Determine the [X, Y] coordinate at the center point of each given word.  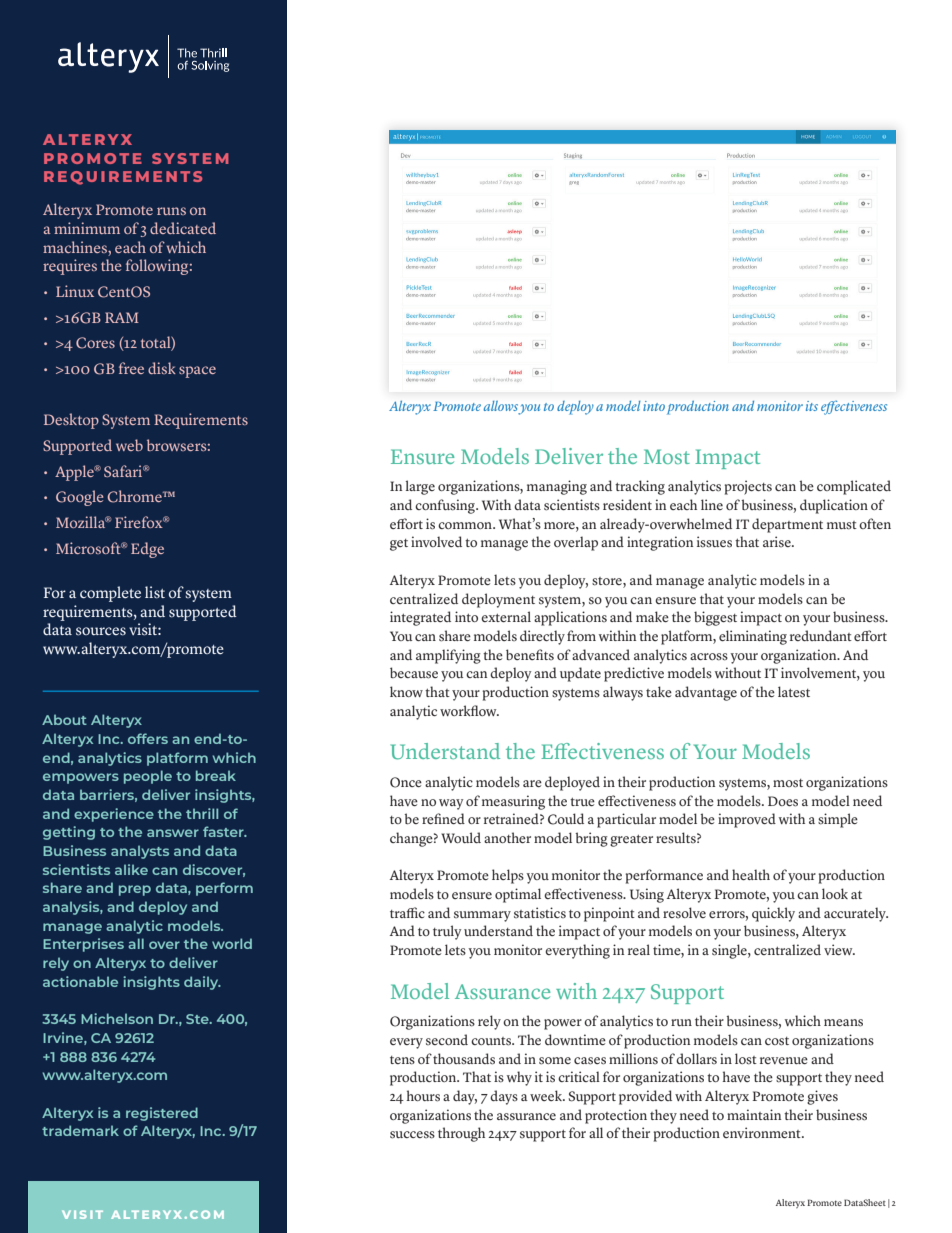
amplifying [448, 656]
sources [101, 631]
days [504, 1097]
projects [748, 487]
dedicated [183, 228]
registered [162, 1114]
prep [135, 890]
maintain [754, 1114]
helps [508, 876]
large [420, 487]
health [751, 874]
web [129, 445]
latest [794, 692]
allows [502, 407]
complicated [854, 487]
